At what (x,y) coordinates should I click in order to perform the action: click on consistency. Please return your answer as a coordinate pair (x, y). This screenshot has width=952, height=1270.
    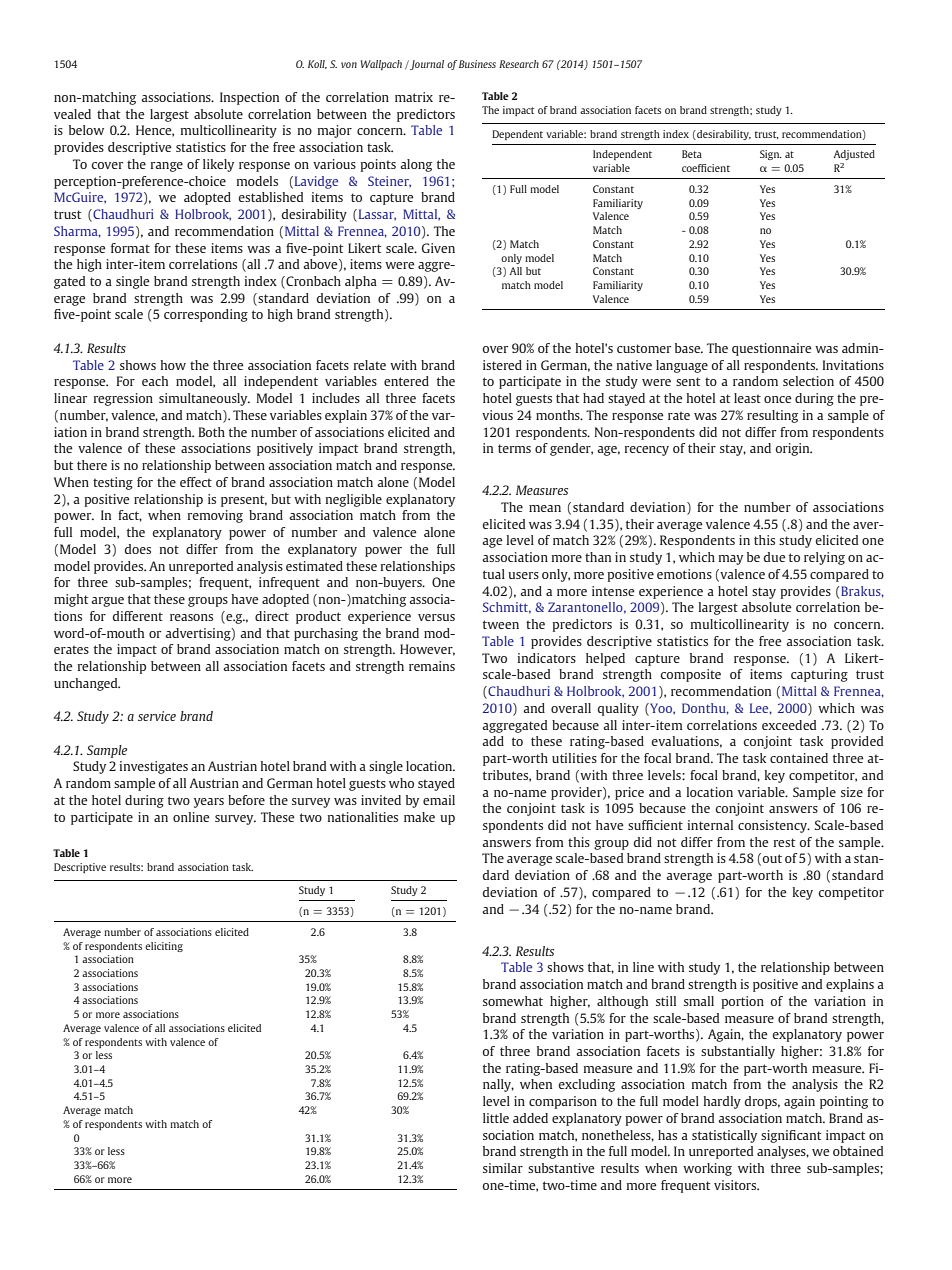
    Looking at the image, I should click on (774, 826).
